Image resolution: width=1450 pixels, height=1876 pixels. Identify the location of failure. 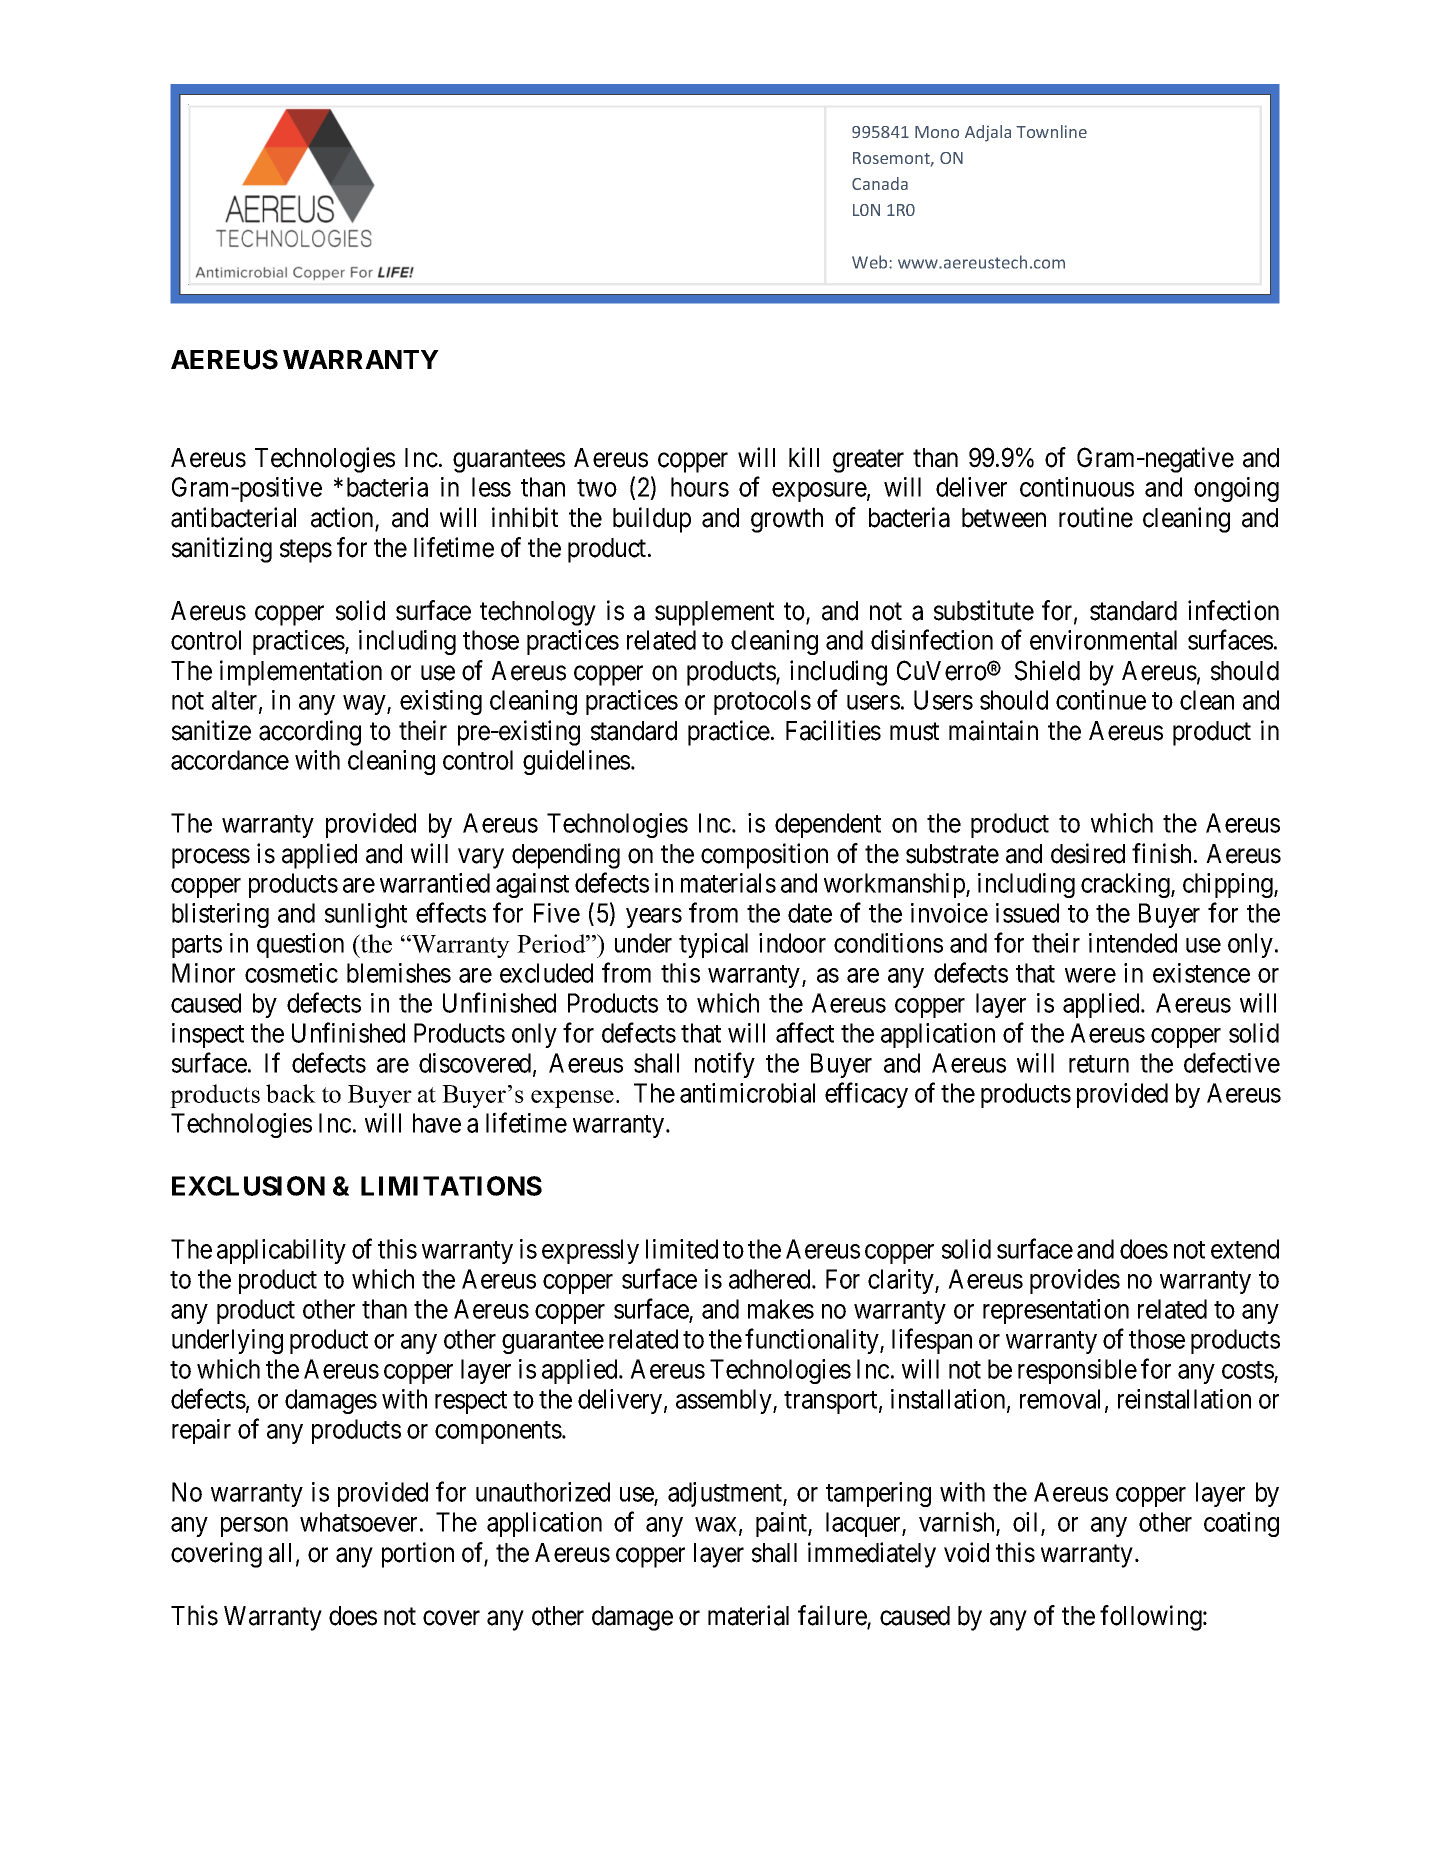
(833, 1616).
